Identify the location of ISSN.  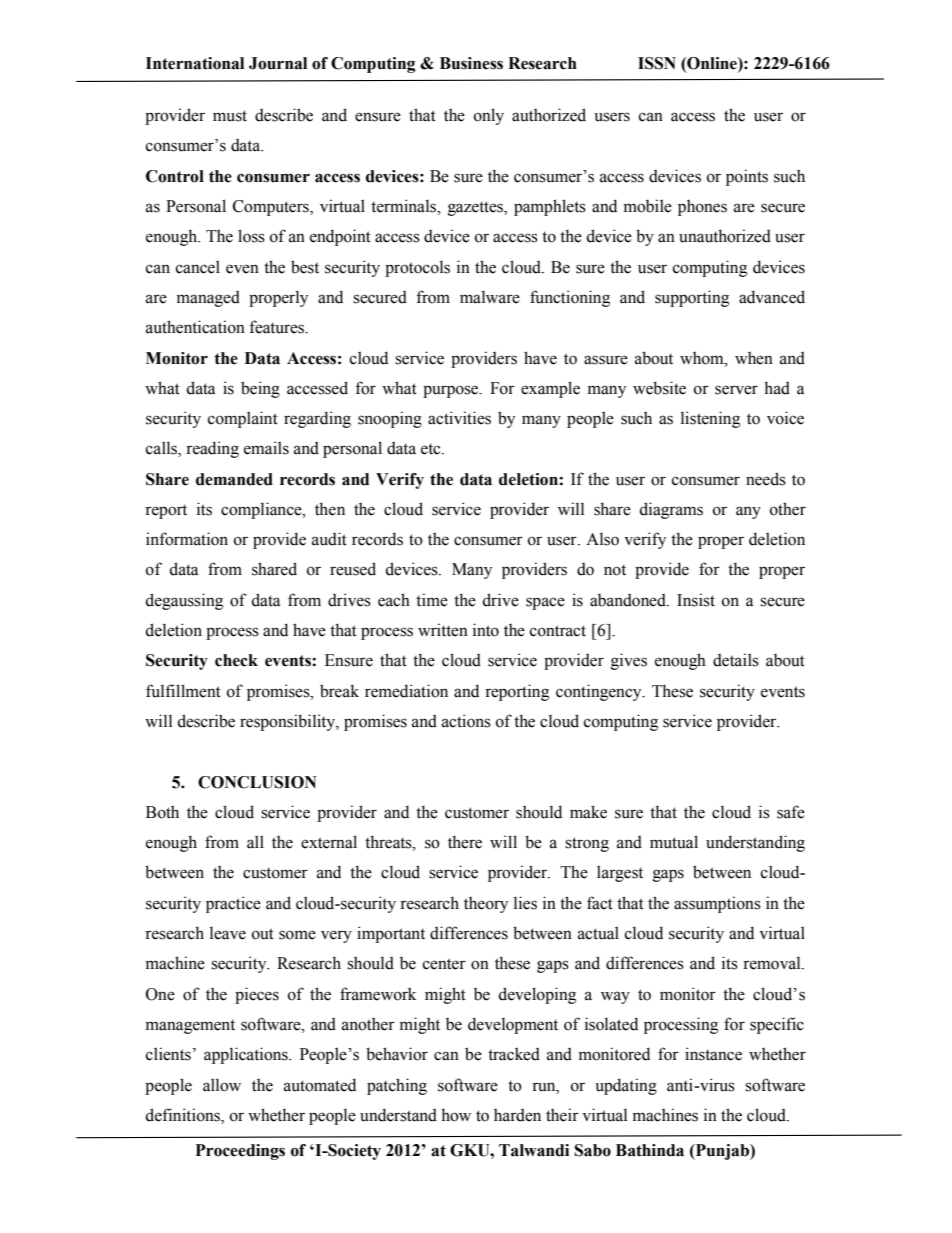
(657, 63).
